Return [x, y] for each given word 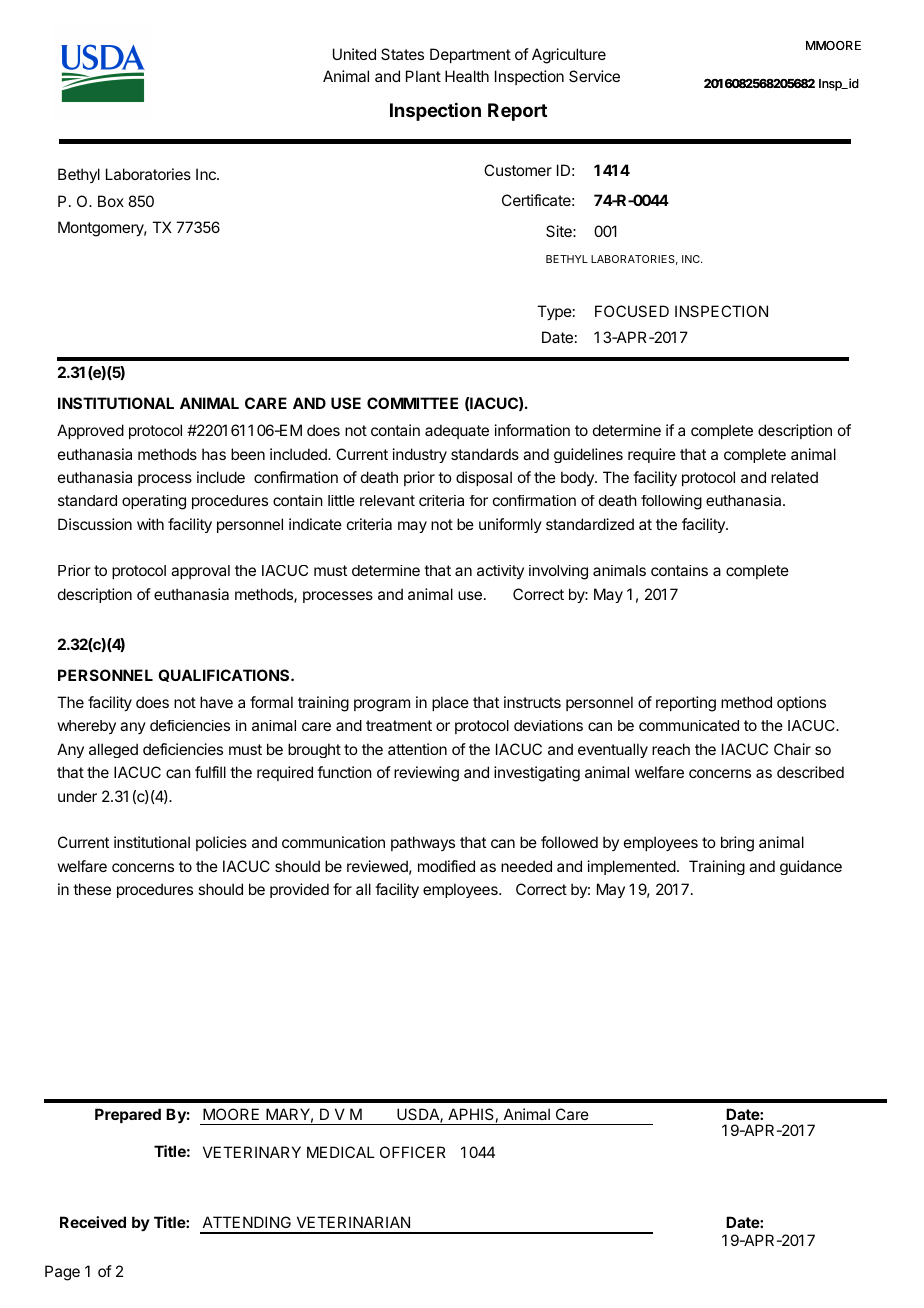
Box [111, 201]
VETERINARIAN [353, 1222]
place [450, 703]
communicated [689, 725]
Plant [423, 76]
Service [594, 76]
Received [93, 1222]
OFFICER [413, 1152]
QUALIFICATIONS [225, 675]
